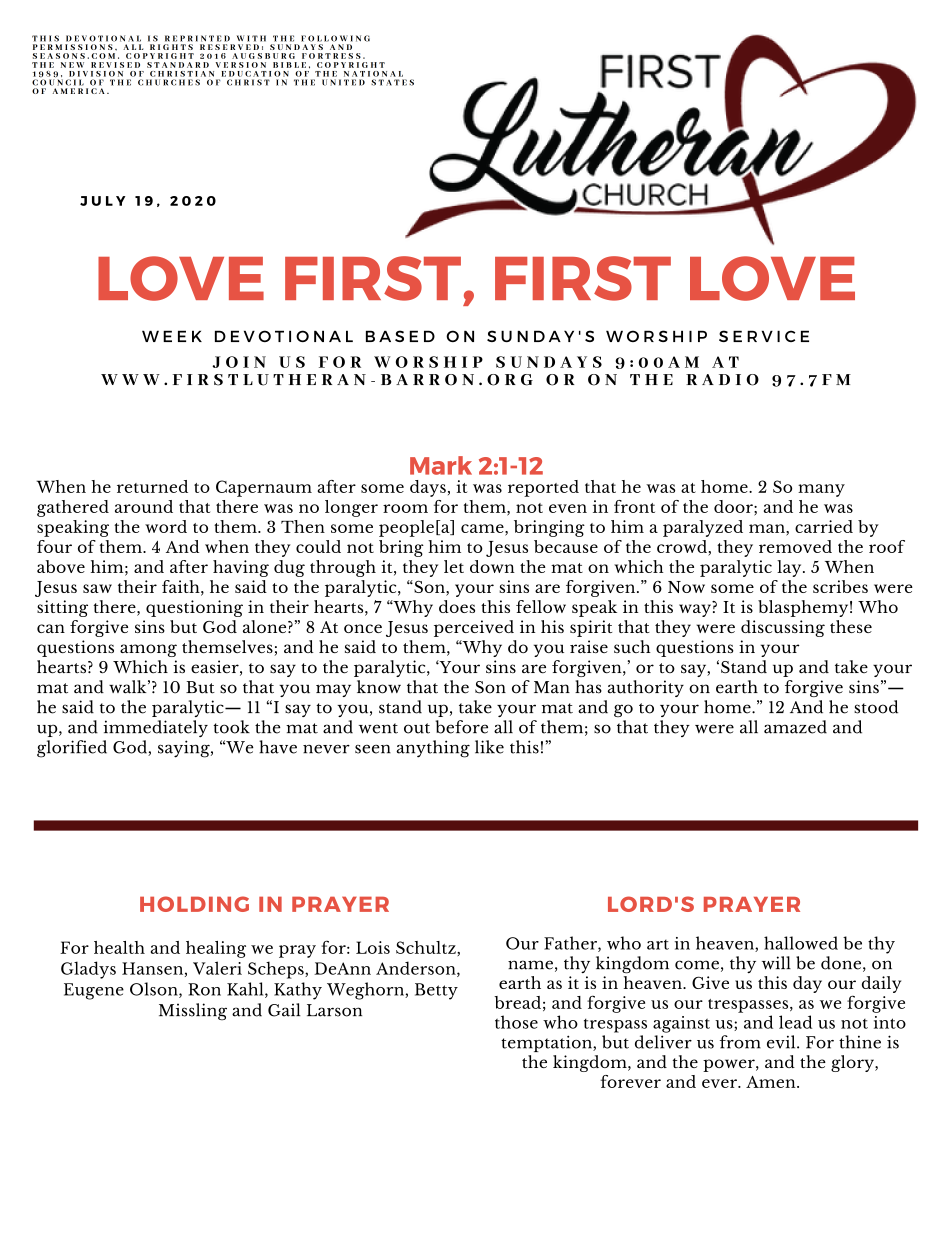 The image size is (952, 1233). What do you see at coordinates (284, 1010) in the screenshot?
I see `Gail` at bounding box center [284, 1010].
